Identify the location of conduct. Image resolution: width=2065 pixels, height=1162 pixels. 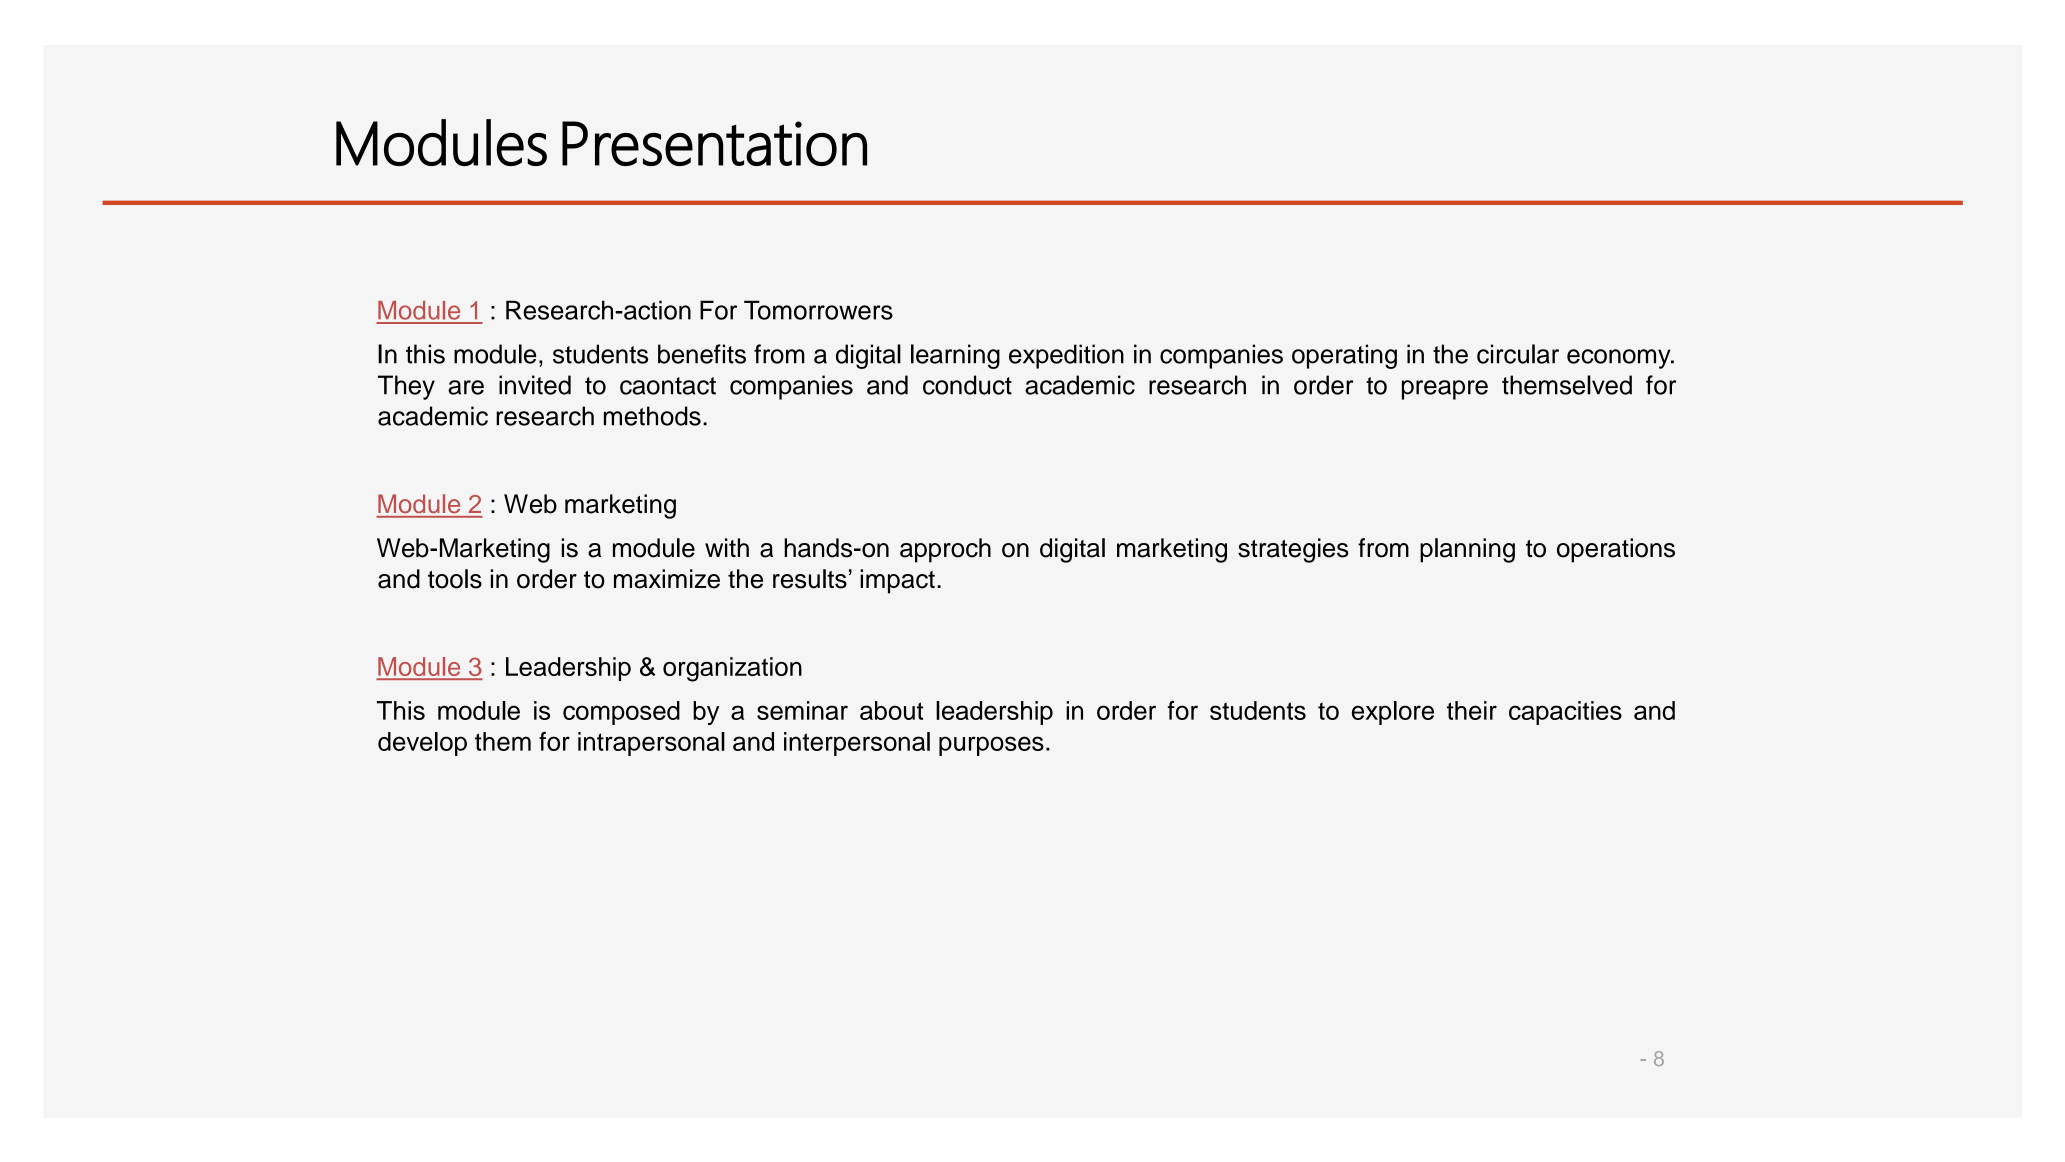
(967, 385).
